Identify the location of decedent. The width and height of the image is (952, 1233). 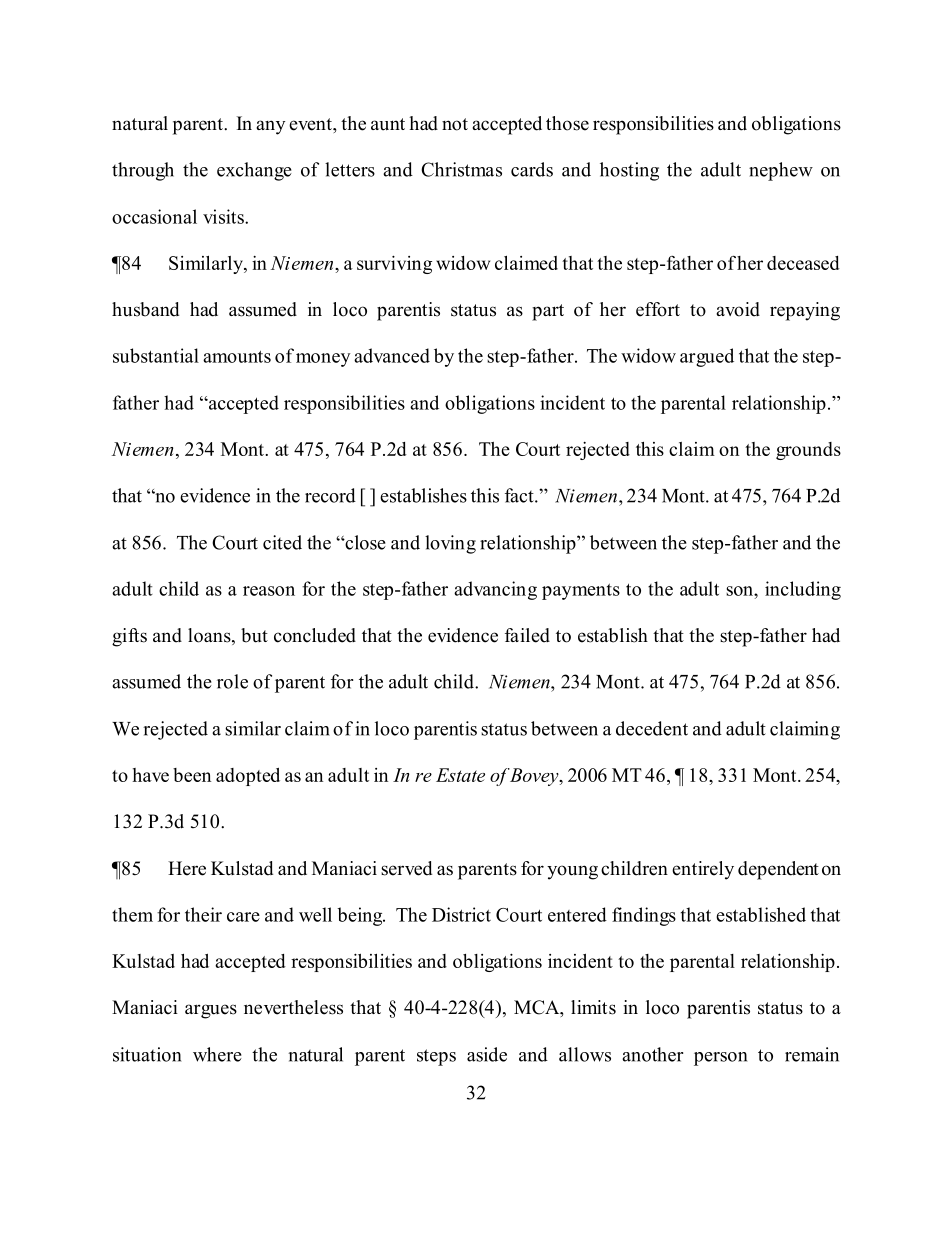
(652, 728).
